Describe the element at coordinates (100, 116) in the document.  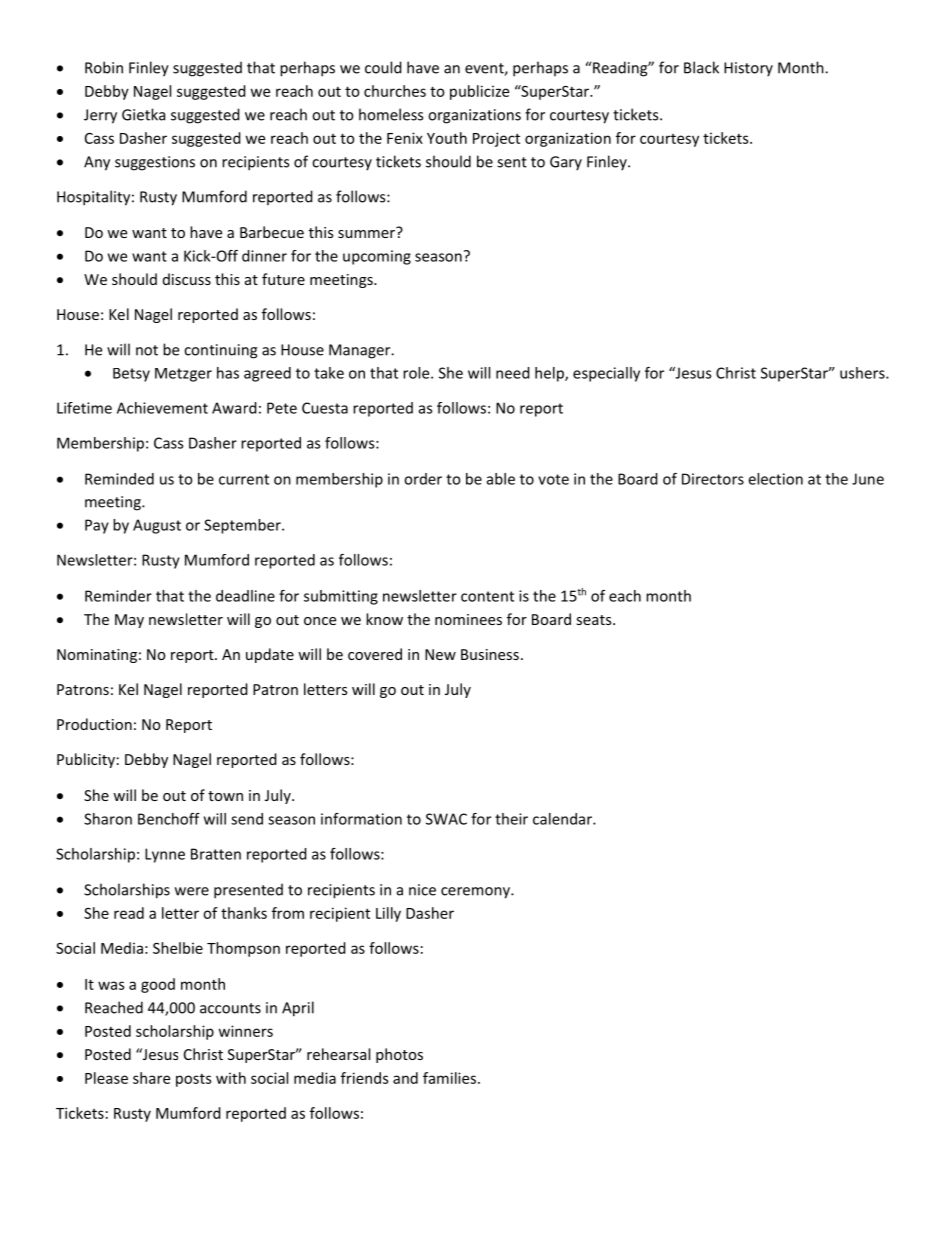
I see `Jerry` at that location.
